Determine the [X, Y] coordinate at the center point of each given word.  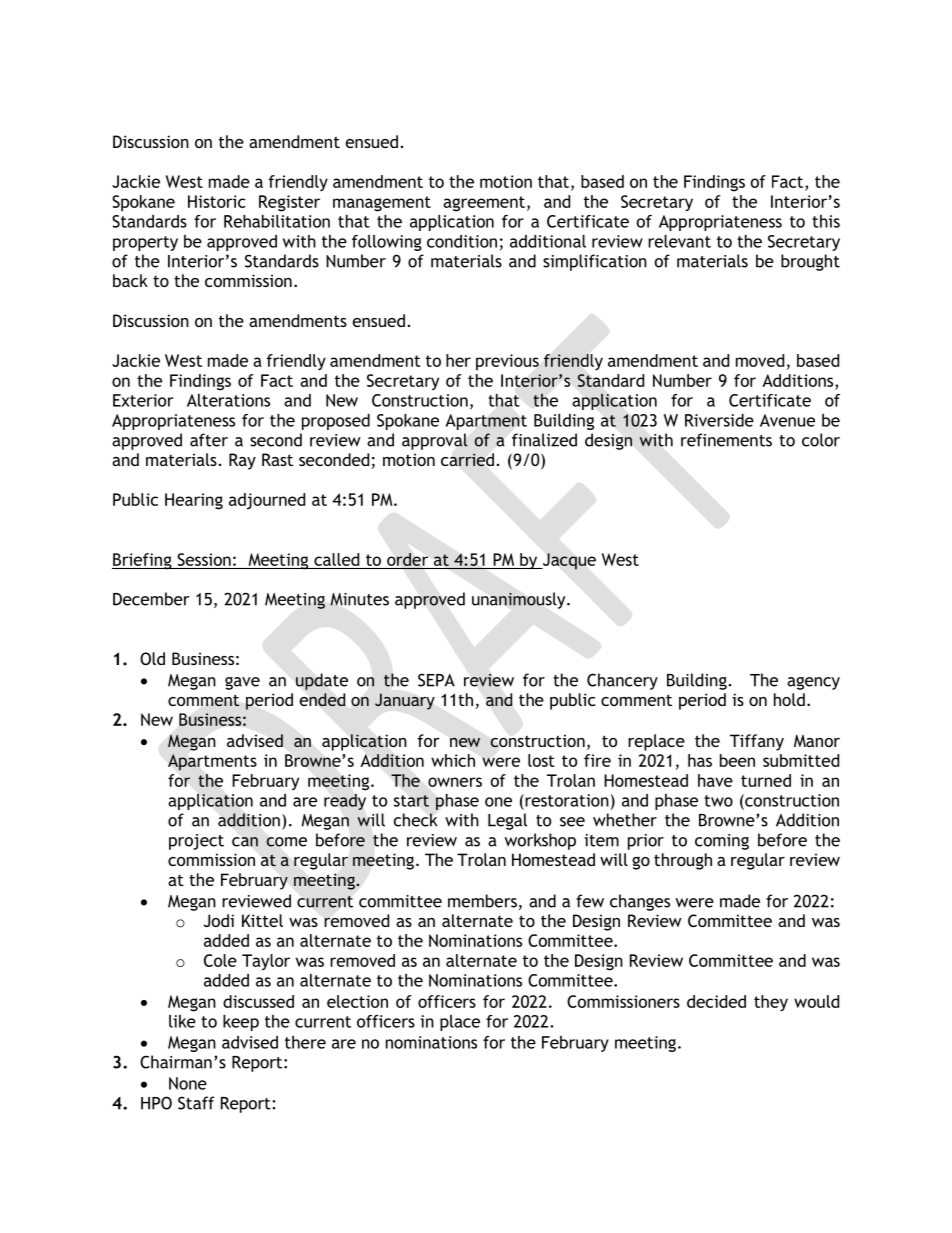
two [718, 801]
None [188, 1083]
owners [455, 782]
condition [462, 241]
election [357, 1001]
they [771, 1003]
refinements [726, 440]
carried [467, 459]
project [196, 842]
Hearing [194, 501]
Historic [216, 201]
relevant [679, 241]
